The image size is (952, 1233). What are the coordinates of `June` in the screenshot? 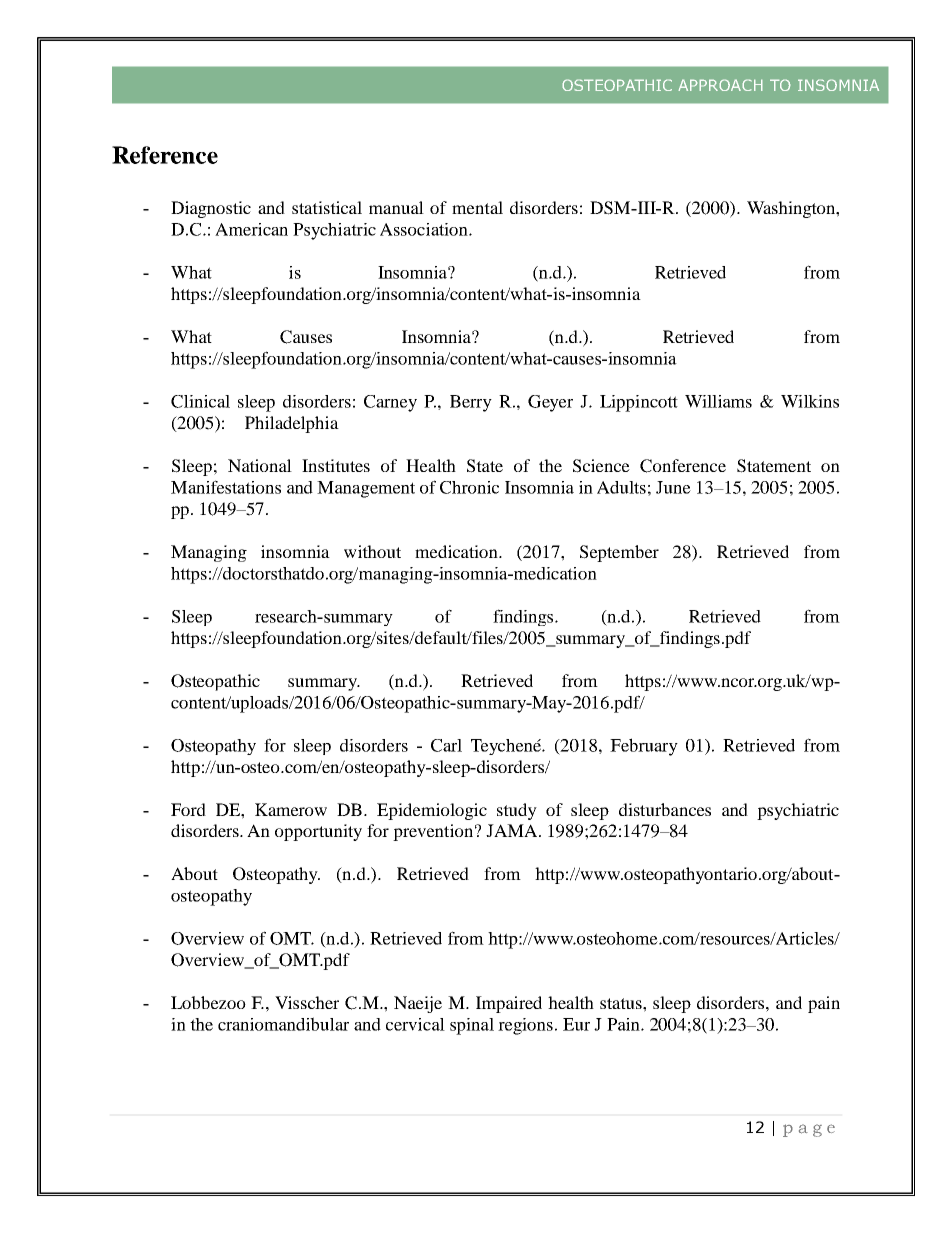 It's located at (673, 487).
